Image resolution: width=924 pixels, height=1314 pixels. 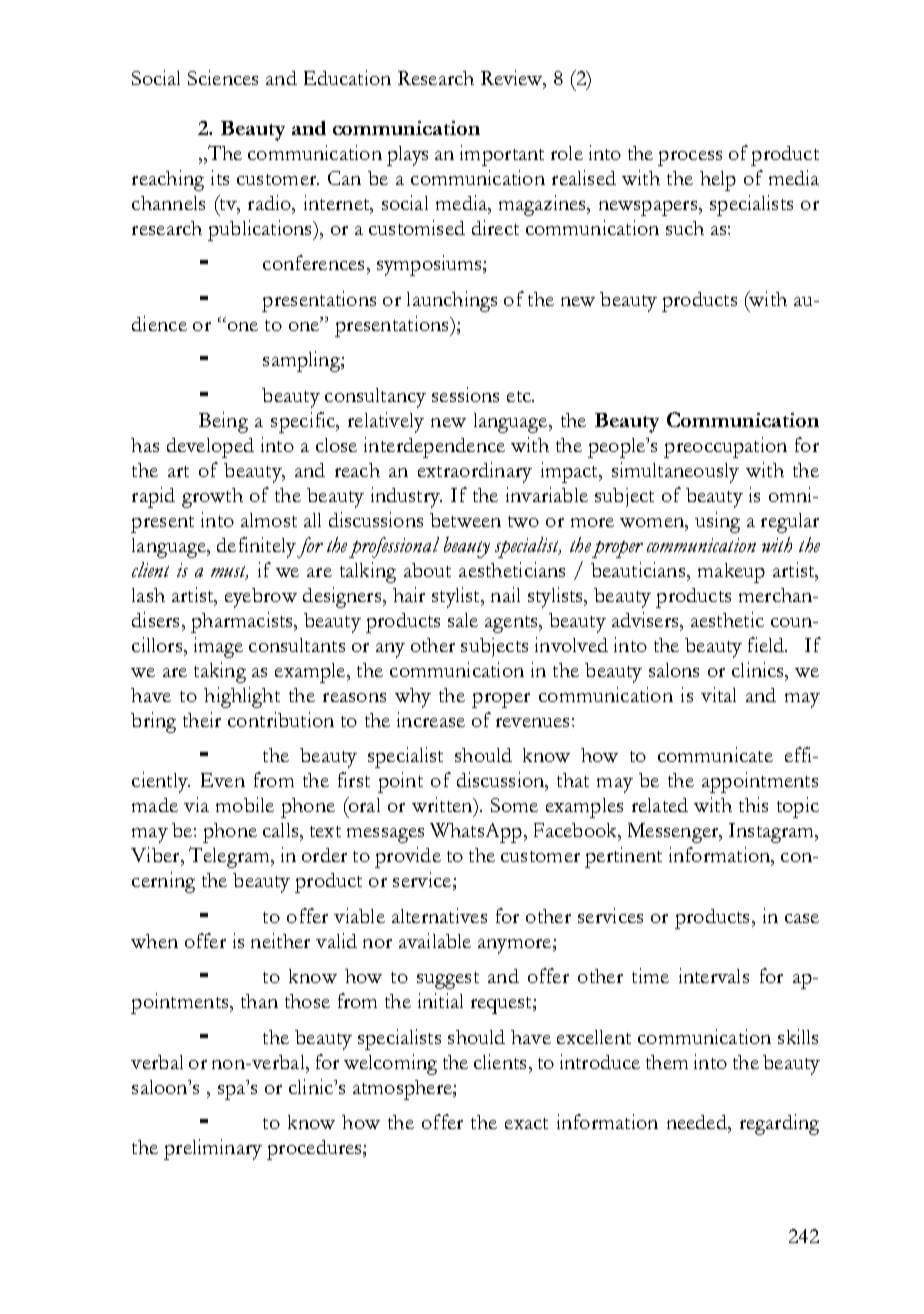 What do you see at coordinates (223, 77) in the screenshot?
I see `Sciences` at bounding box center [223, 77].
